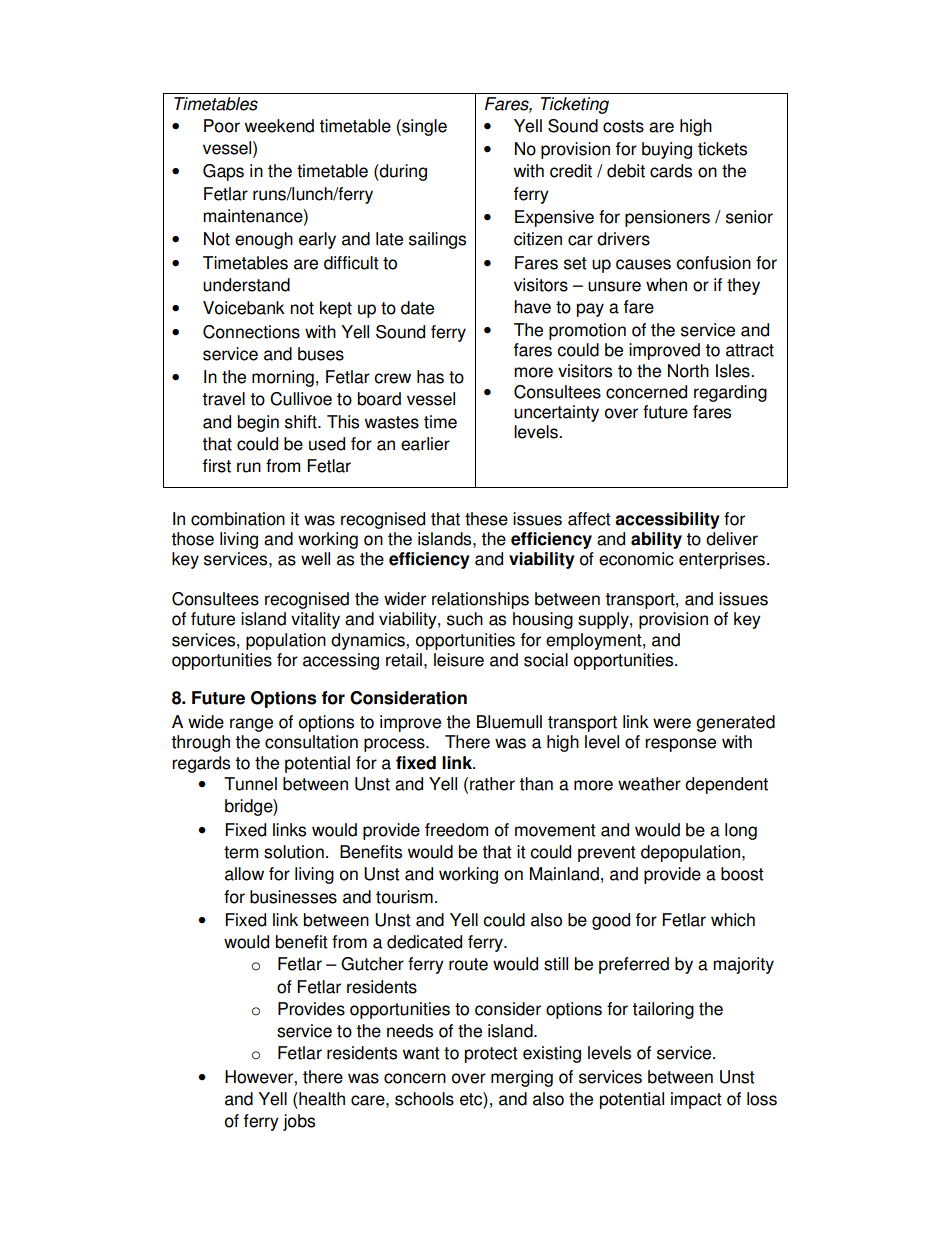 This document has width=952, height=1233. What do you see at coordinates (283, 378) in the document?
I see `morning` at bounding box center [283, 378].
